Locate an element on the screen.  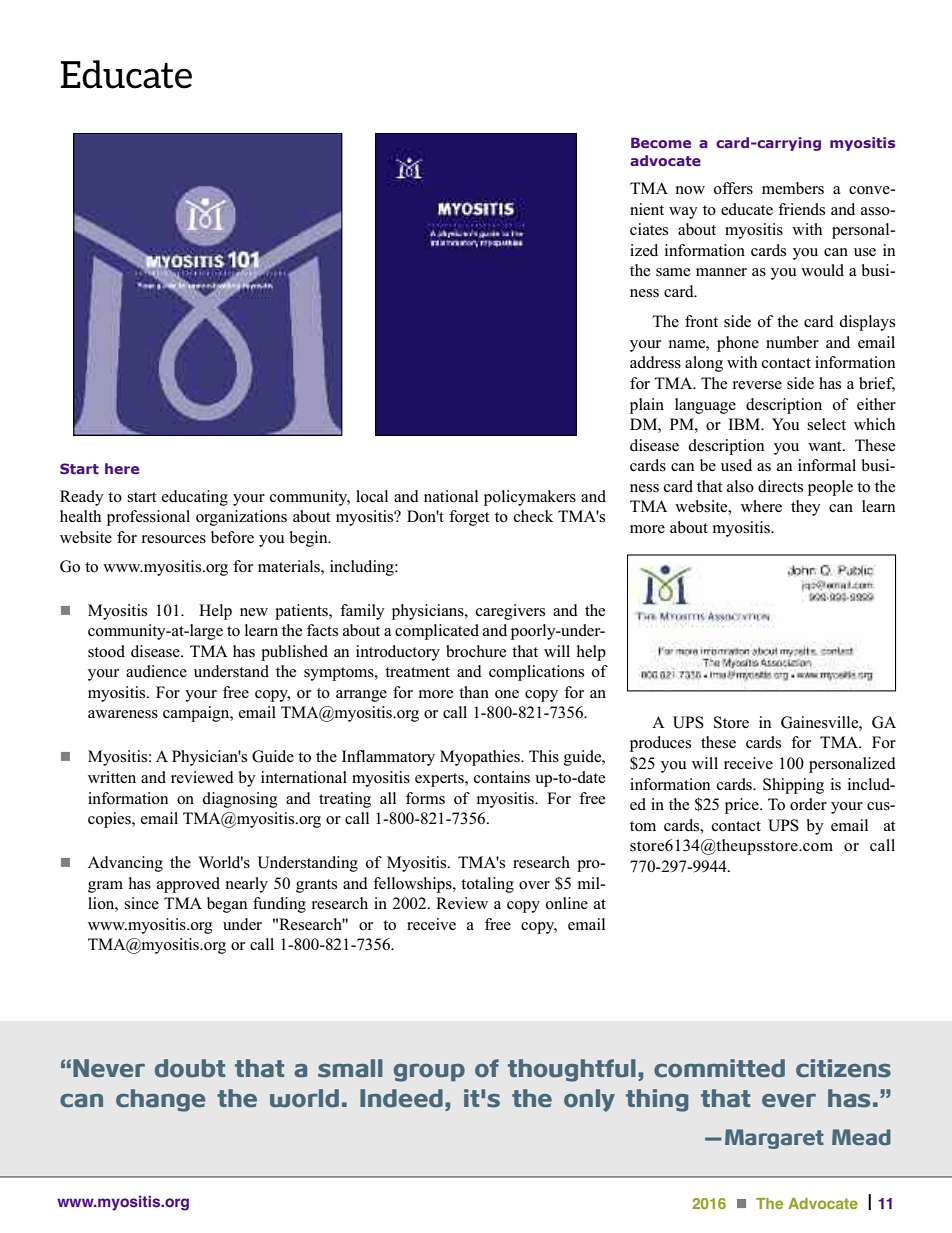
members is located at coordinates (793, 188).
